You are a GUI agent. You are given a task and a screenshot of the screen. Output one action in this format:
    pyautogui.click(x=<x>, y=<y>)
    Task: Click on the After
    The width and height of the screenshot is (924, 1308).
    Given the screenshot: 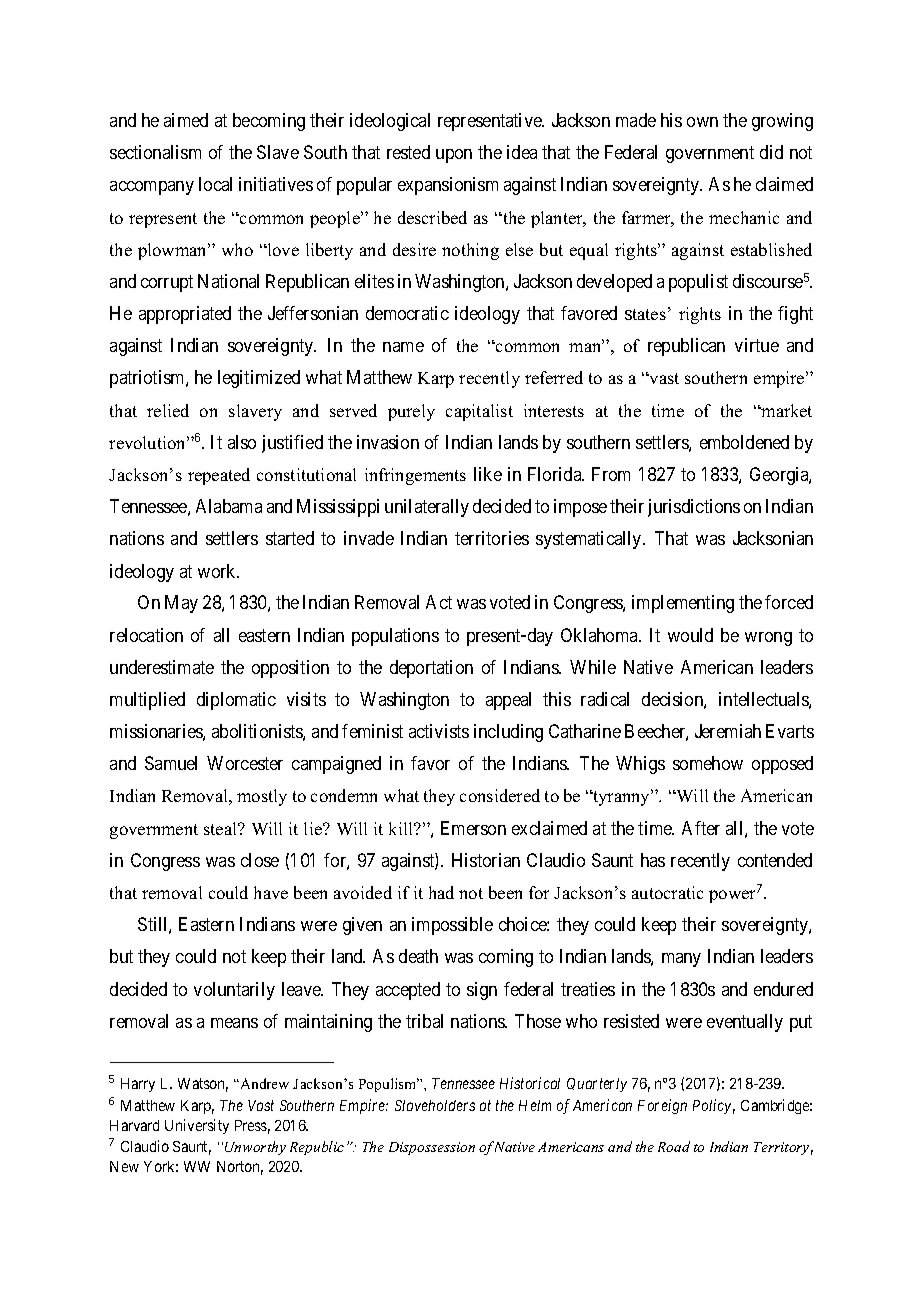 What is the action you would take?
    pyautogui.click(x=701, y=828)
